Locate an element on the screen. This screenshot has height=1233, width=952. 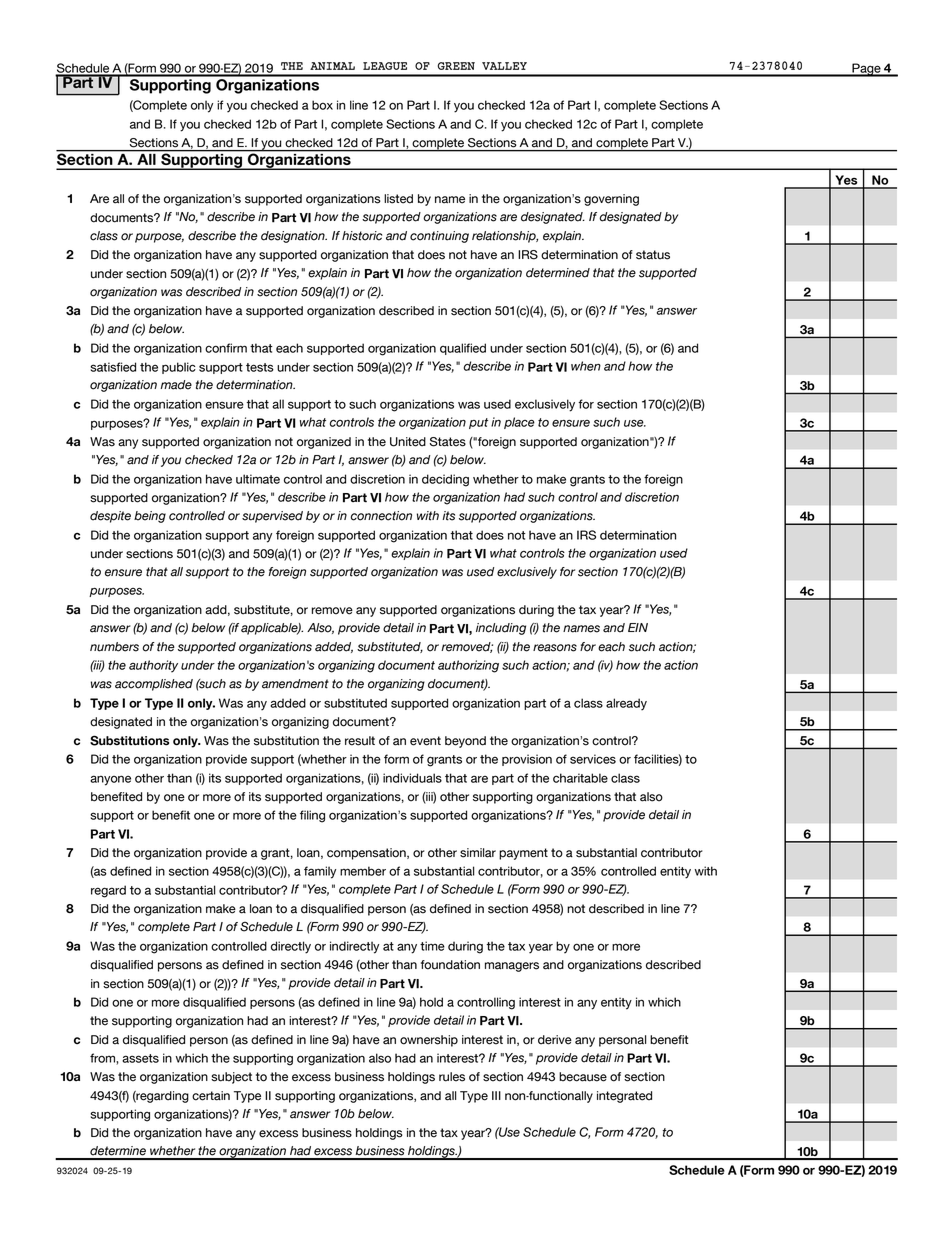
compensation is located at coordinates (367, 854).
